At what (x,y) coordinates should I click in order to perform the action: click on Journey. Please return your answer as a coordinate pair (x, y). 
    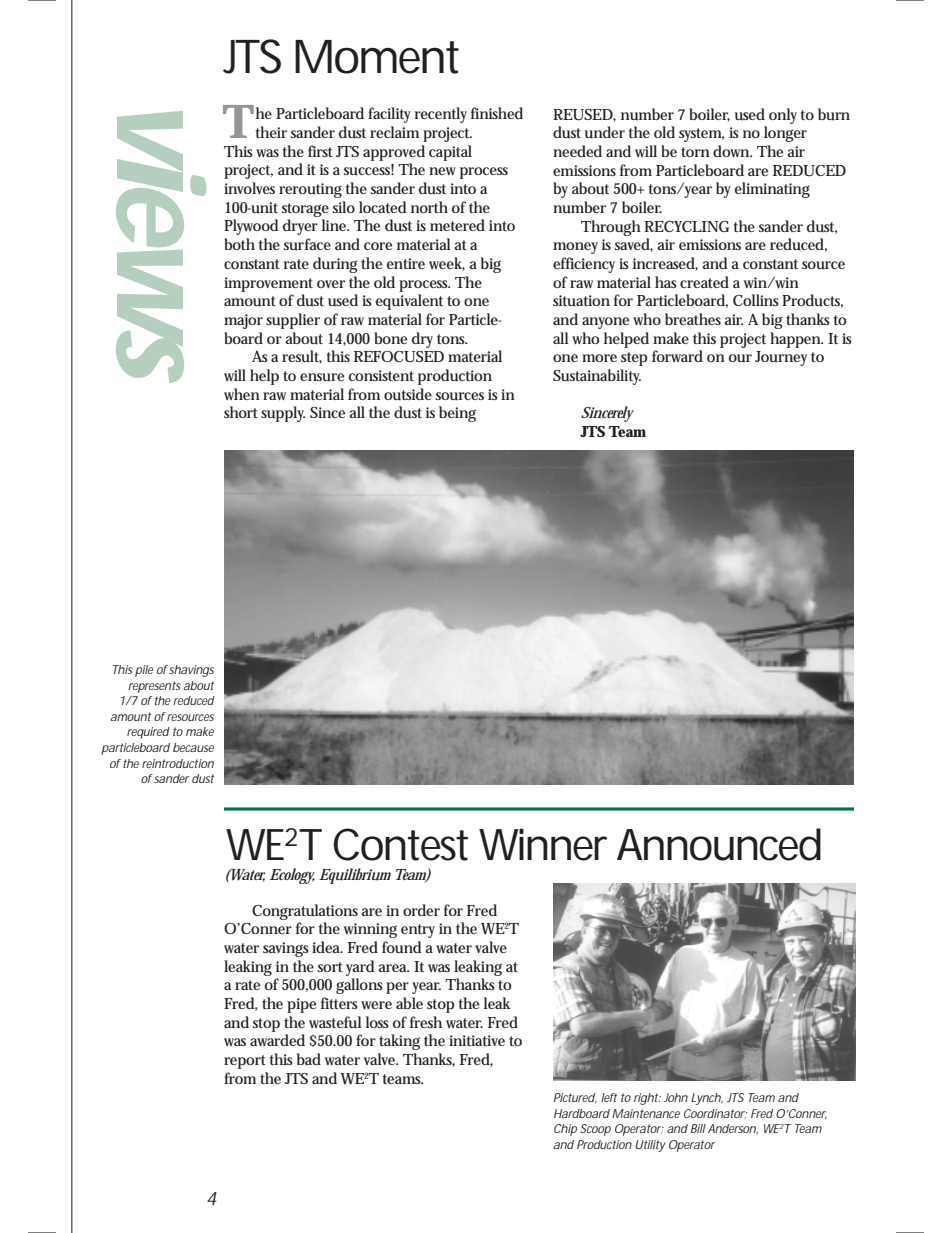
    Looking at the image, I should click on (781, 358).
